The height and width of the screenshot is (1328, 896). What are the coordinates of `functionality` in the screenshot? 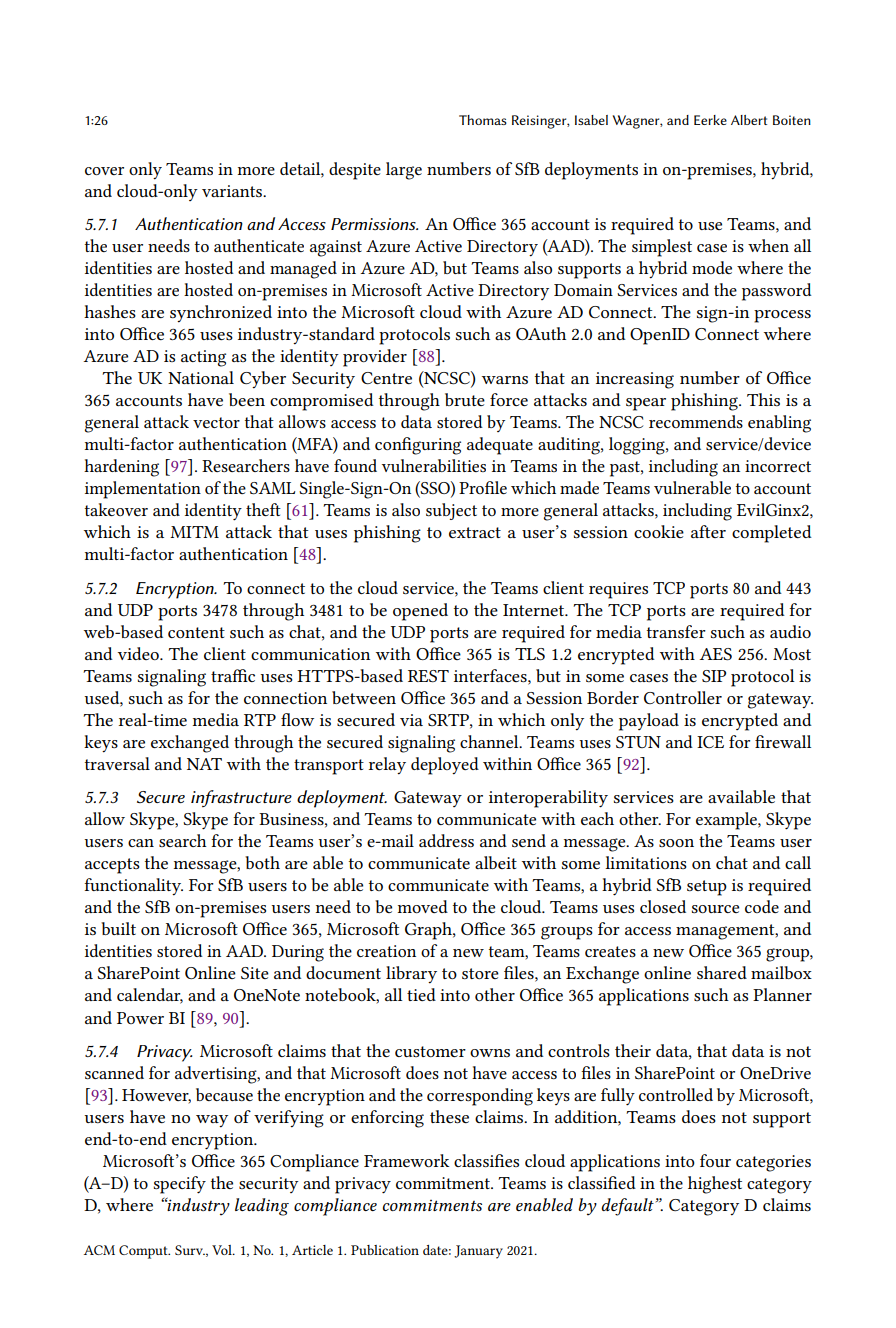 It's located at (133, 887).
